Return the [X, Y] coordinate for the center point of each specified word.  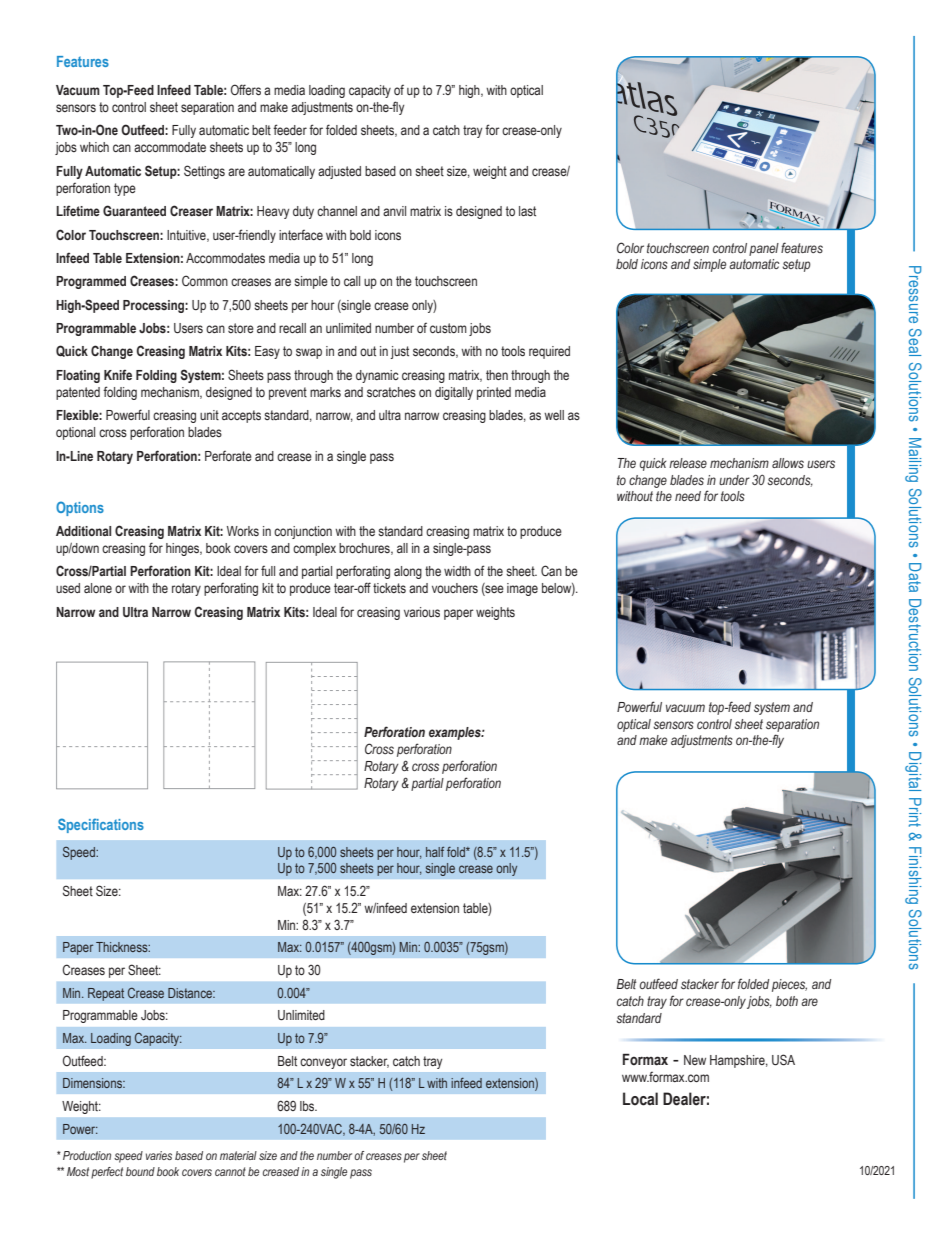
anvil [394, 211]
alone [98, 588]
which [94, 147]
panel [764, 249]
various [422, 612]
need [688, 496]
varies [159, 1155]
